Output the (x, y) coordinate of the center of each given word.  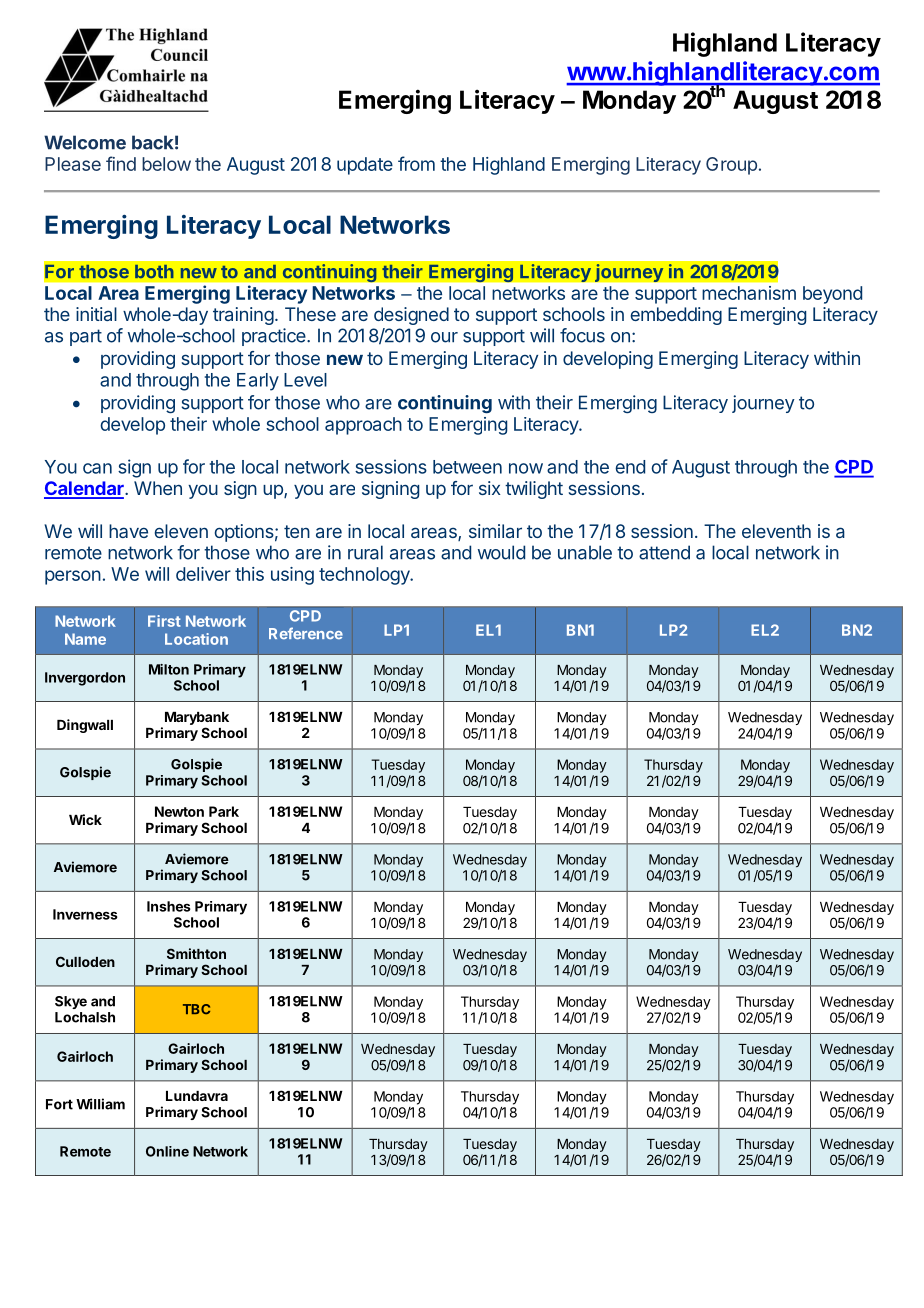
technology (365, 576)
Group (731, 166)
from (416, 163)
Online (167, 1151)
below (166, 164)
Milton (169, 669)
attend (664, 552)
